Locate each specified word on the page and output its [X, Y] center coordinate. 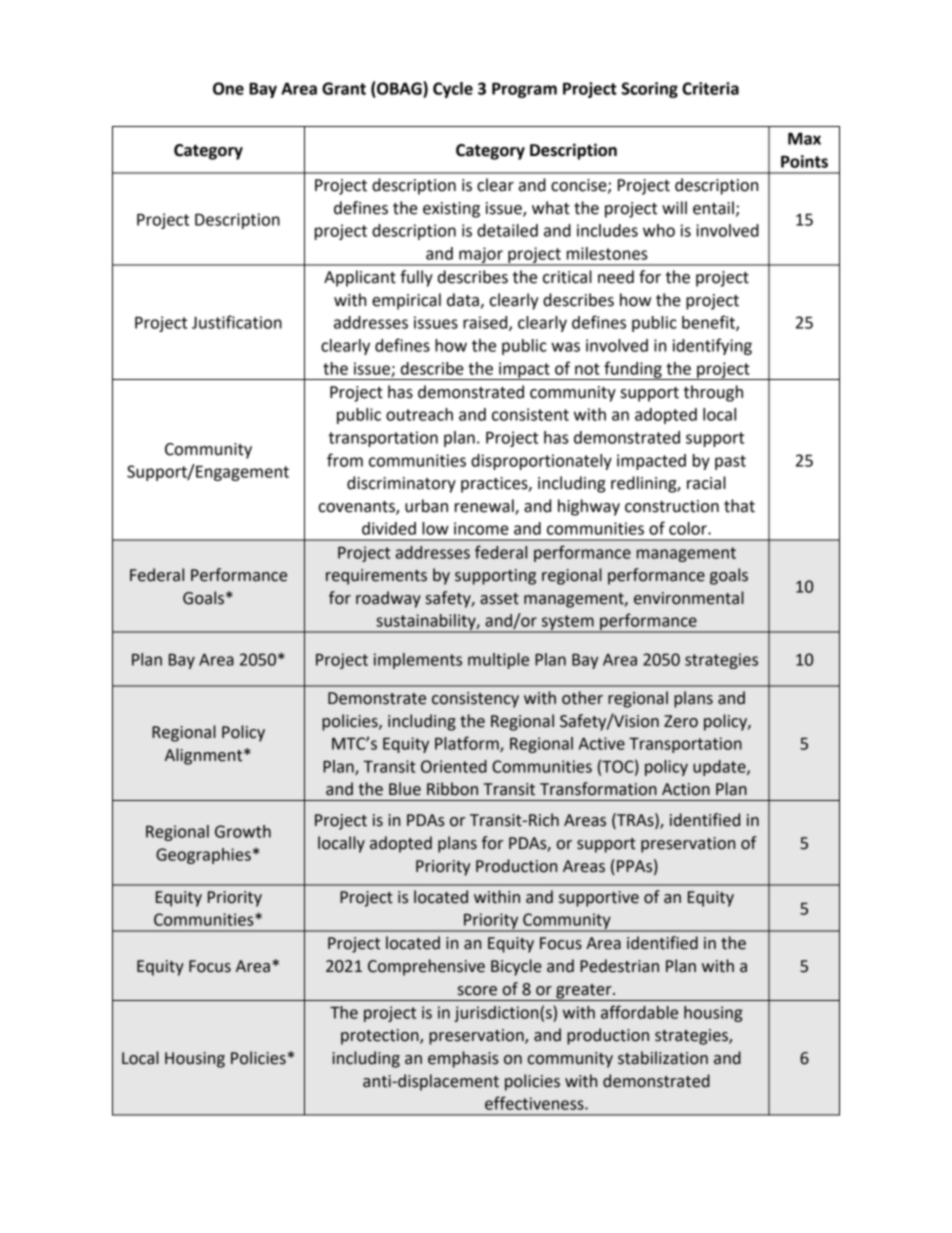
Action [686, 789]
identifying [712, 346]
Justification [237, 322]
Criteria [710, 88]
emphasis [463, 1059]
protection [381, 1037]
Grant [344, 88]
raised [486, 323]
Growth [243, 831]
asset [499, 599]
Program [524, 90]
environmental [689, 598]
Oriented [454, 766]
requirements [376, 577]
